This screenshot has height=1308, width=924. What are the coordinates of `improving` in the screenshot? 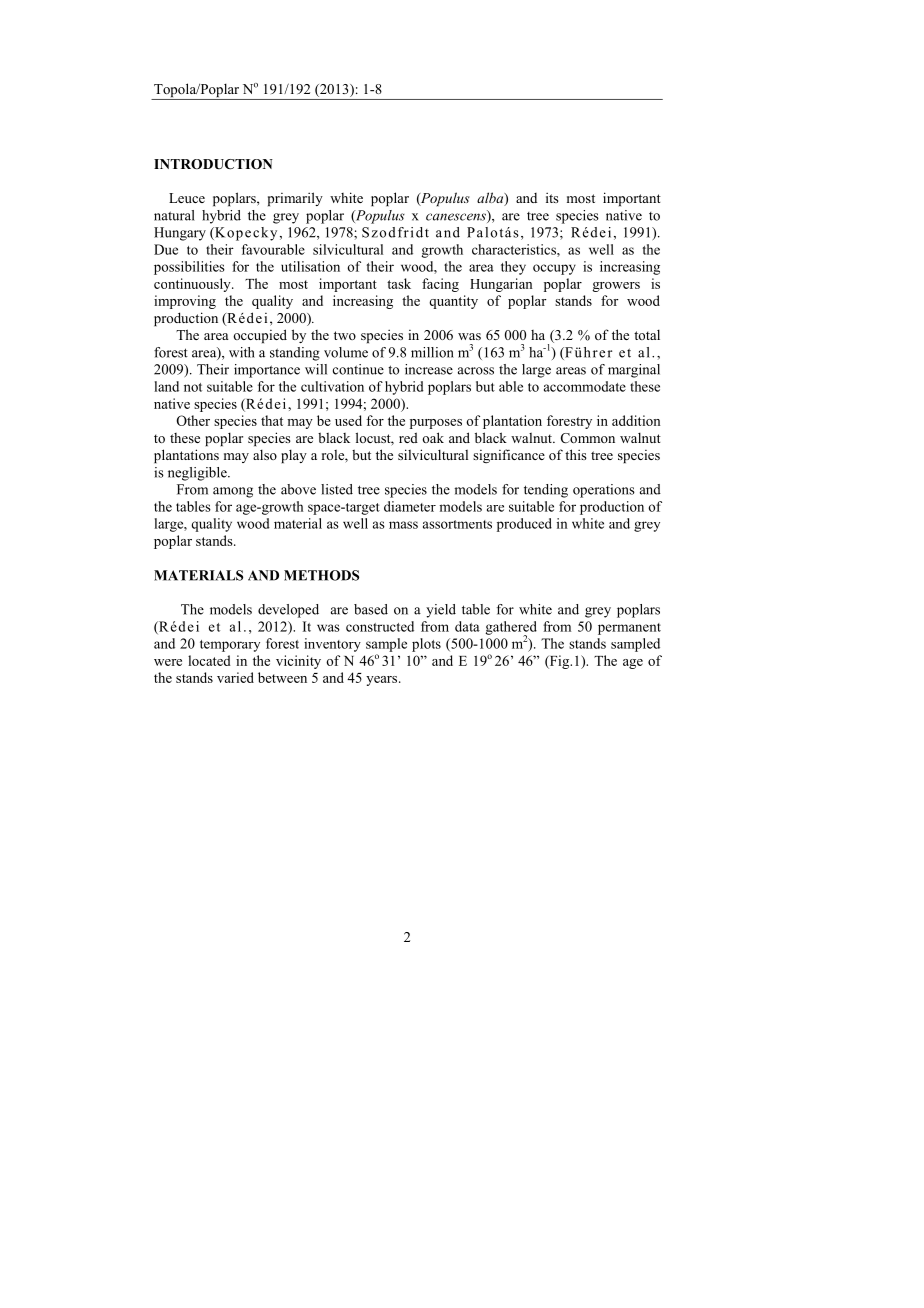 It's located at (185, 302).
